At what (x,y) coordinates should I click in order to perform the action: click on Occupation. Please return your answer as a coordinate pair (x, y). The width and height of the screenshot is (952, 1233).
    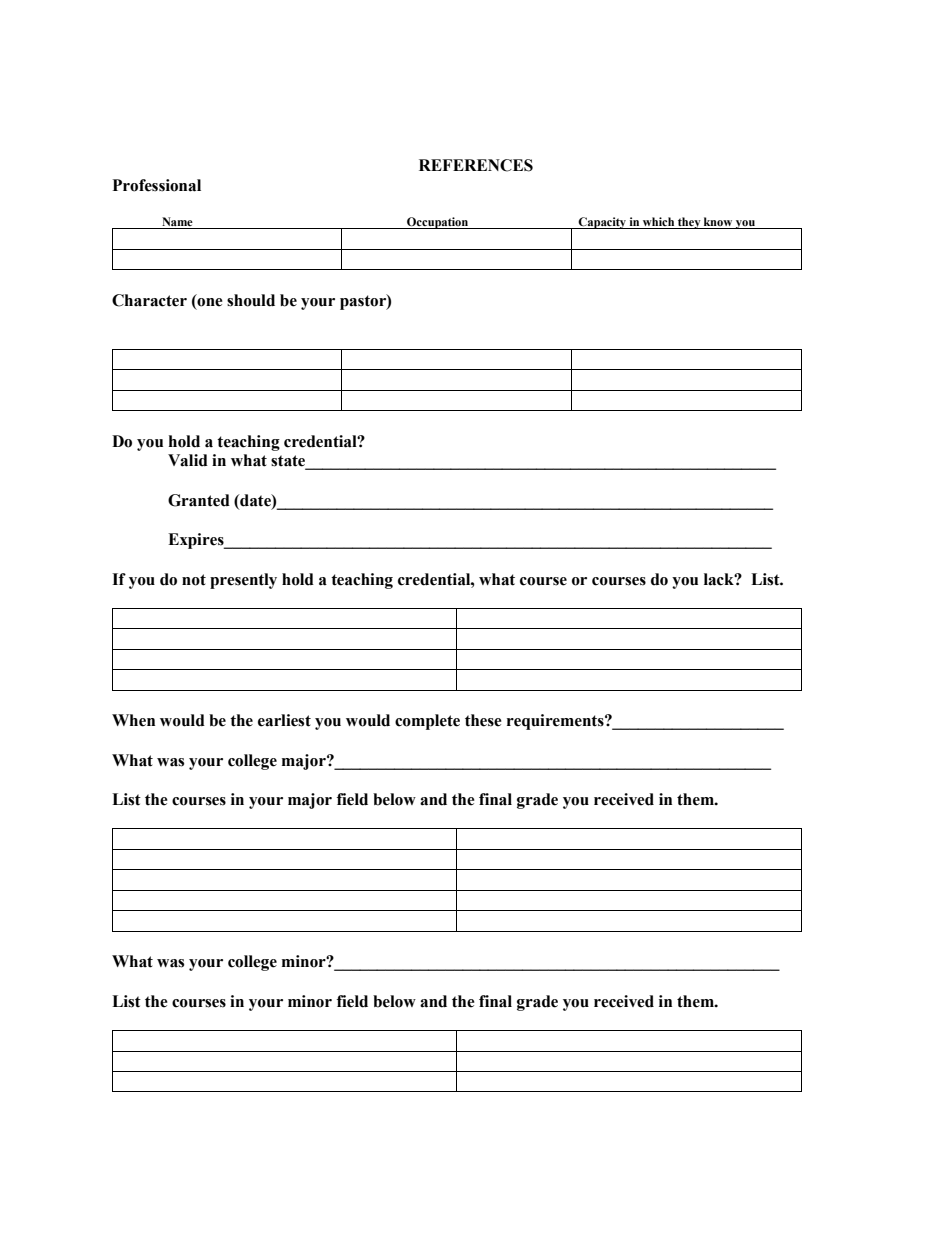
    Looking at the image, I should click on (438, 223).
